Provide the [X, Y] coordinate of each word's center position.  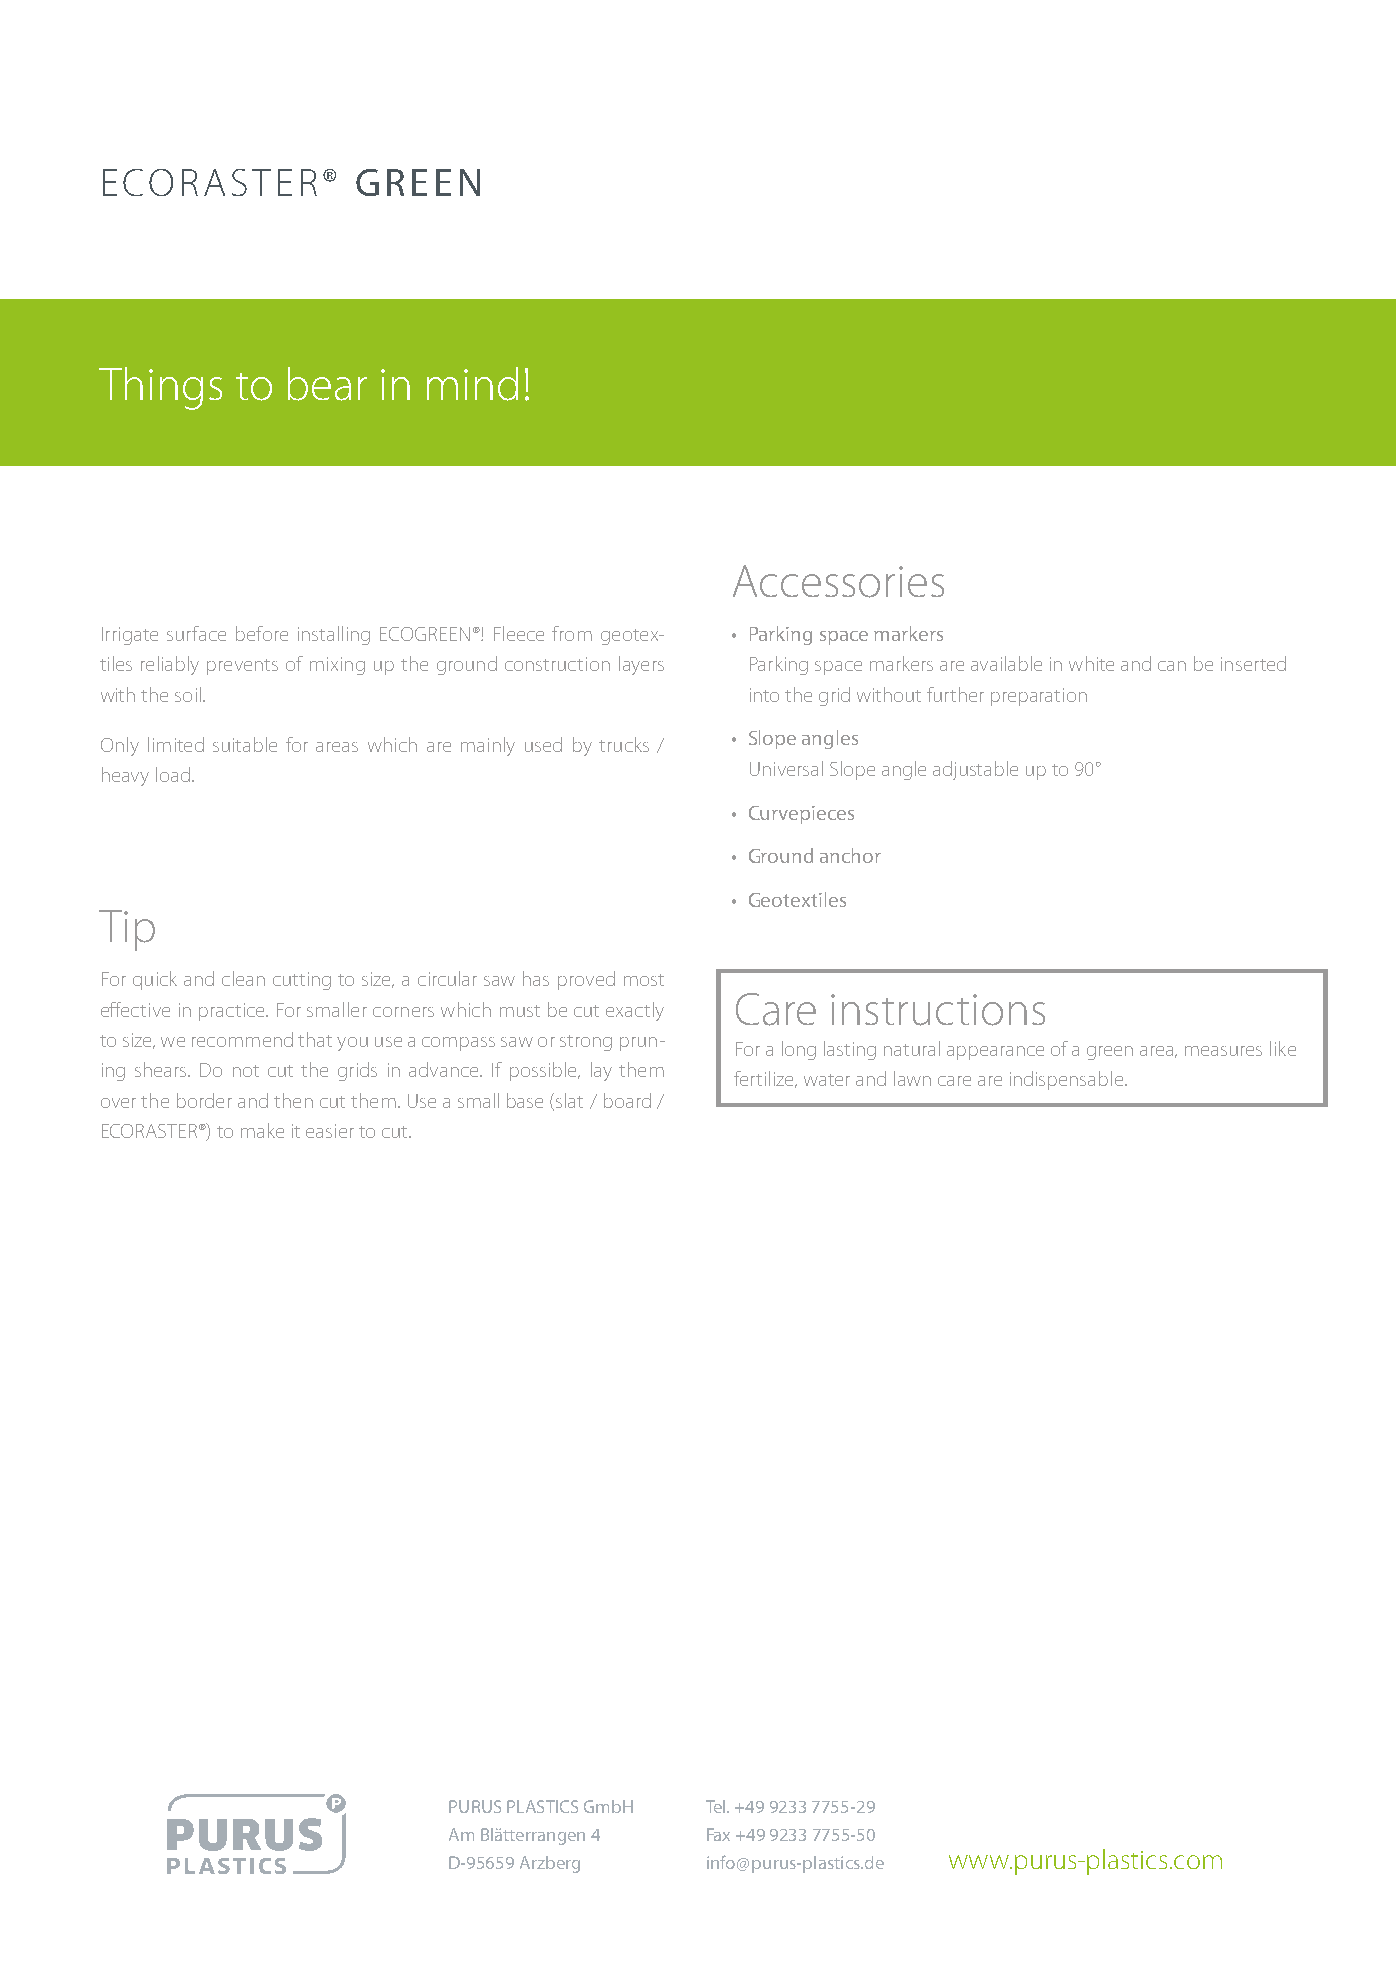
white [1091, 663]
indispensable [1068, 1080]
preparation [1039, 697]
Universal [786, 768]
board [627, 1100]
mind [472, 384]
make [262, 1130]
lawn [912, 1078]
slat [569, 1100]
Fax [718, 1834]
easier [330, 1131]
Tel [717, 1806]
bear [327, 384]
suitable [245, 744]
